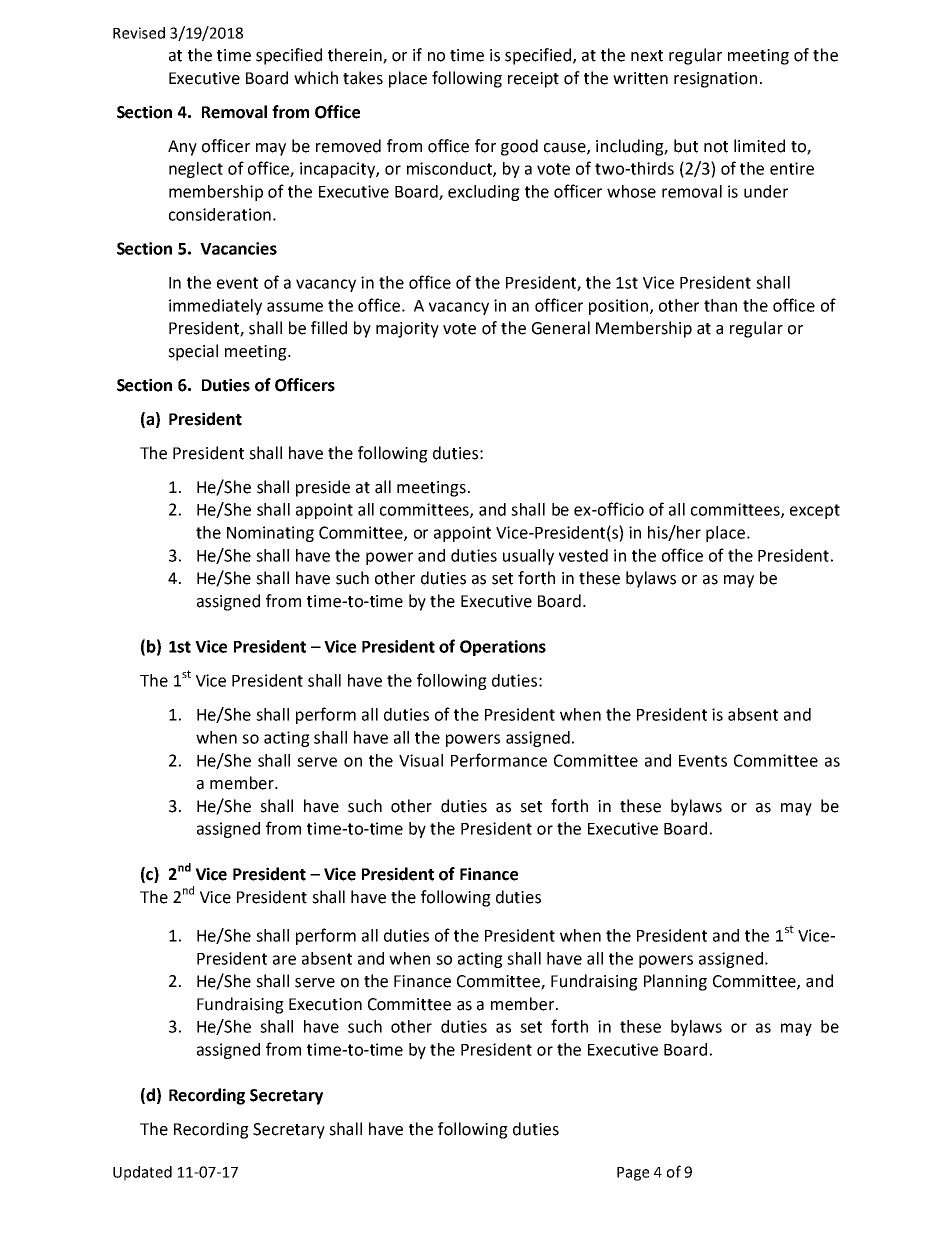 The height and width of the document is (1233, 952). I want to click on Revised, so click(139, 33).
